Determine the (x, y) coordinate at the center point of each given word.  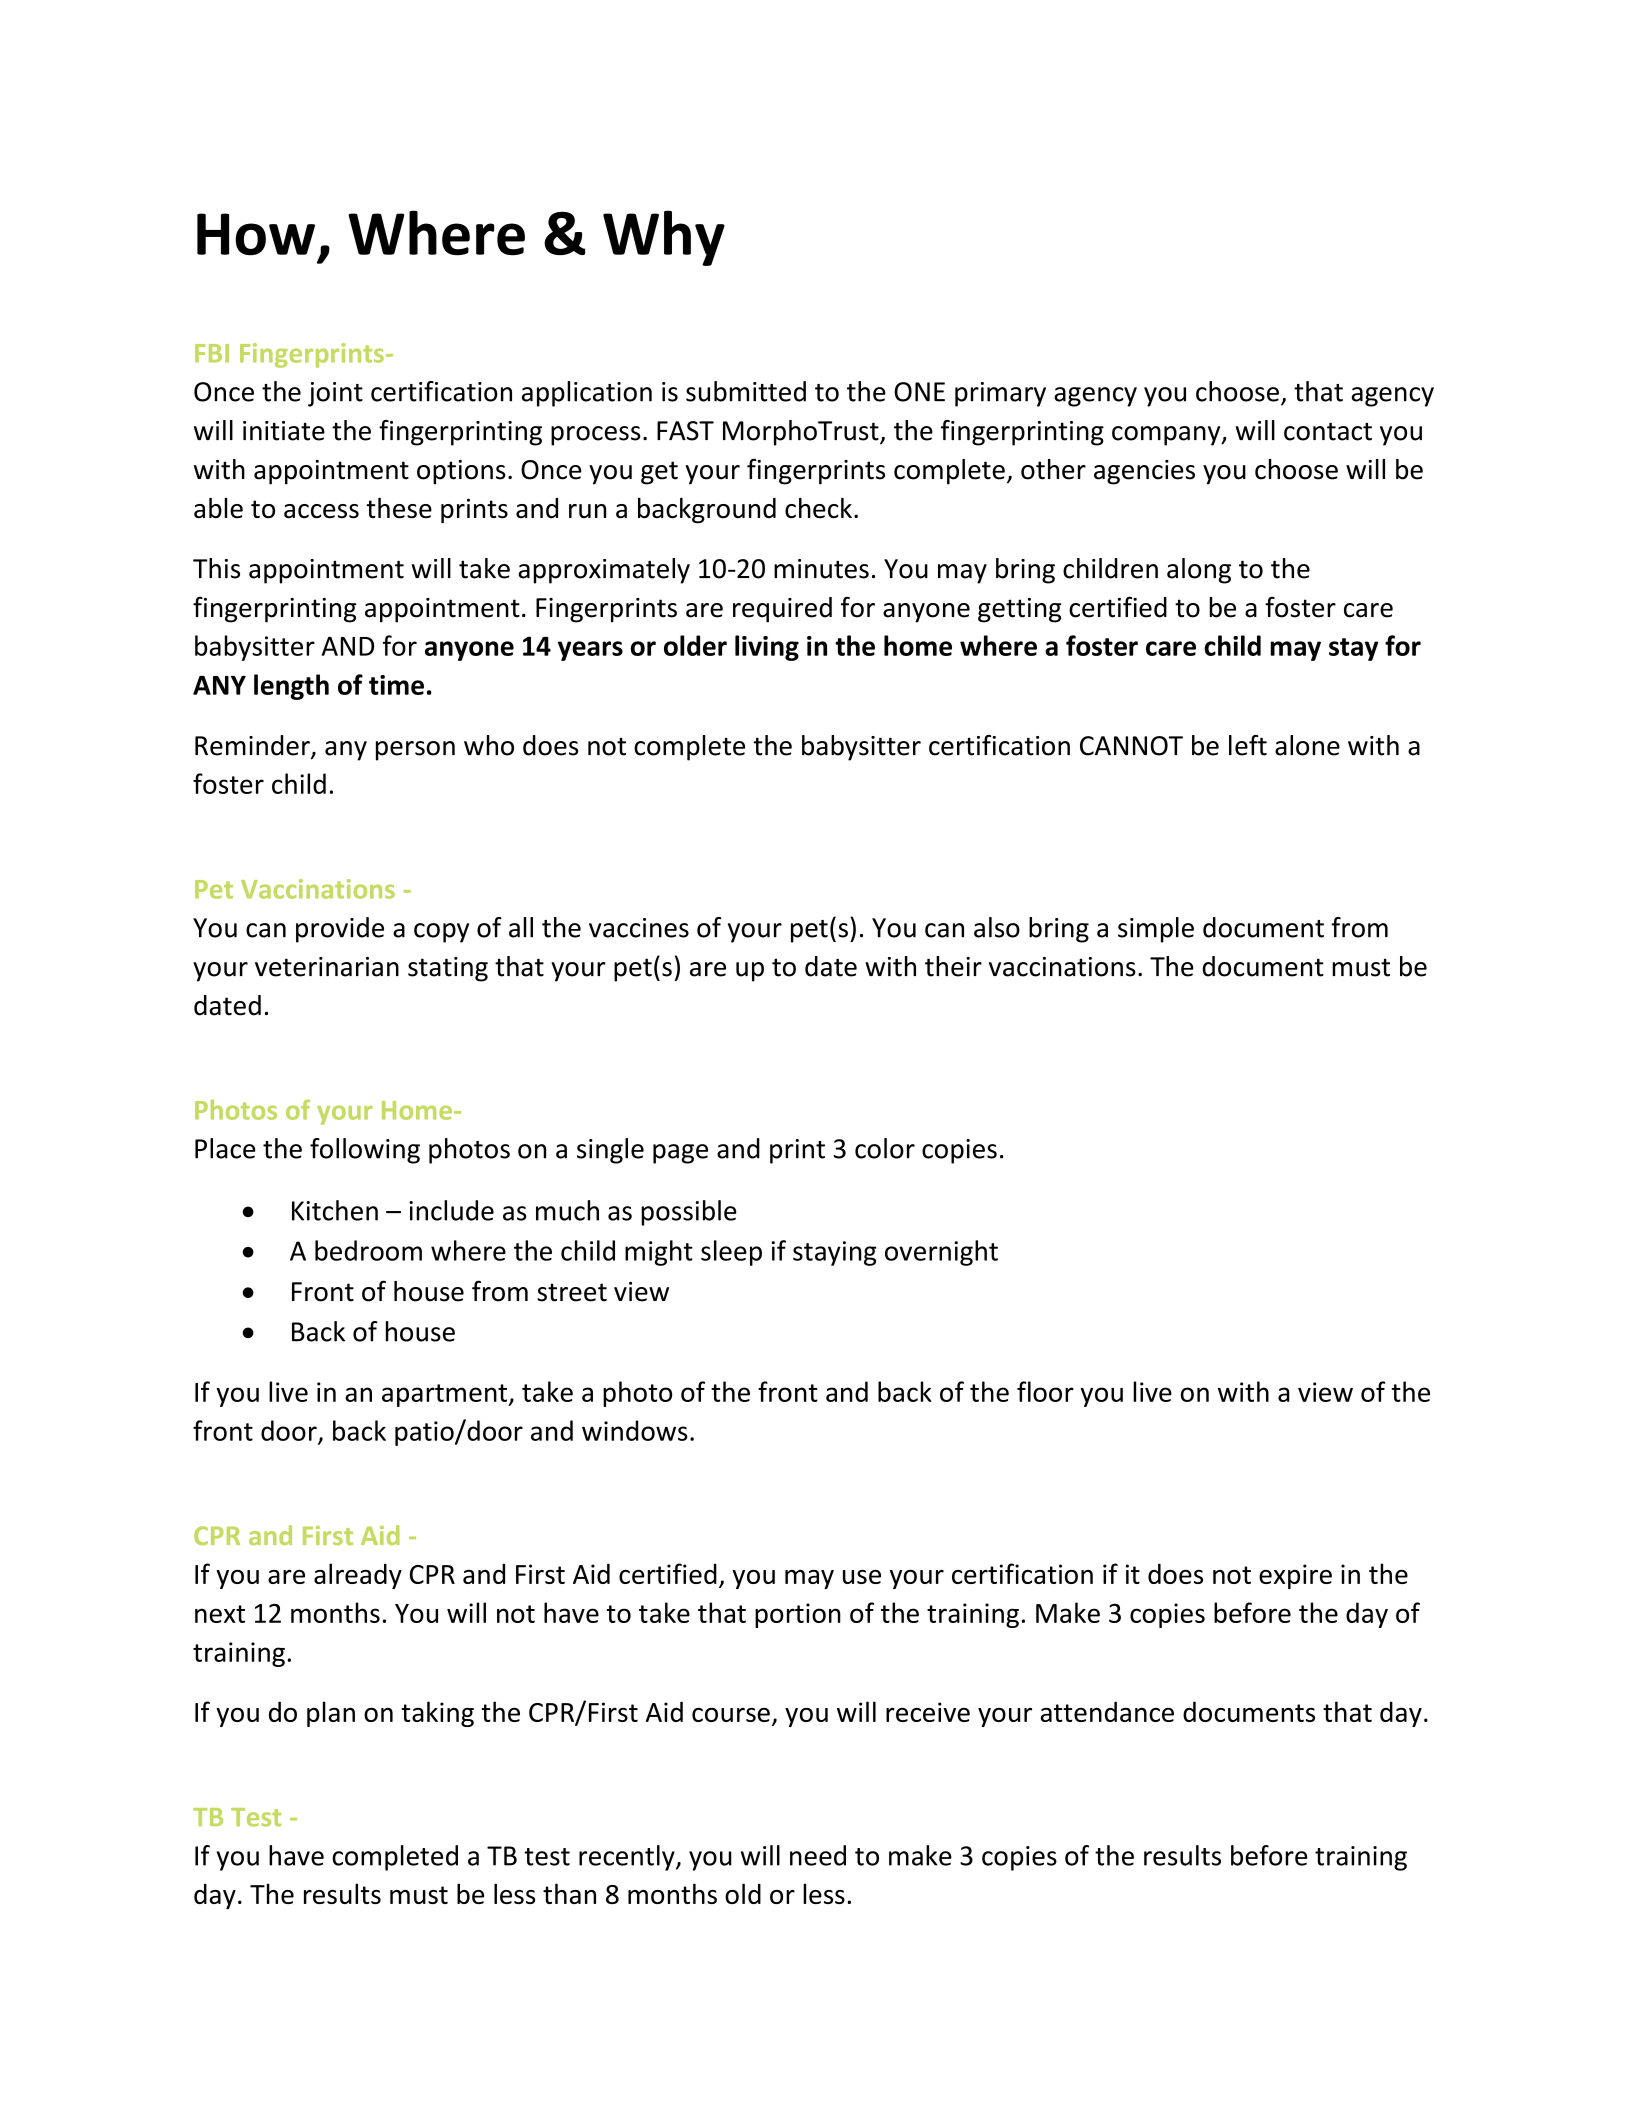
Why (664, 238)
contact (1328, 431)
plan (331, 1714)
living (767, 648)
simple (1156, 930)
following (365, 1151)
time (396, 685)
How (256, 234)
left (1248, 745)
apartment (446, 1395)
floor (1045, 1391)
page (680, 1154)
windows (635, 1430)
